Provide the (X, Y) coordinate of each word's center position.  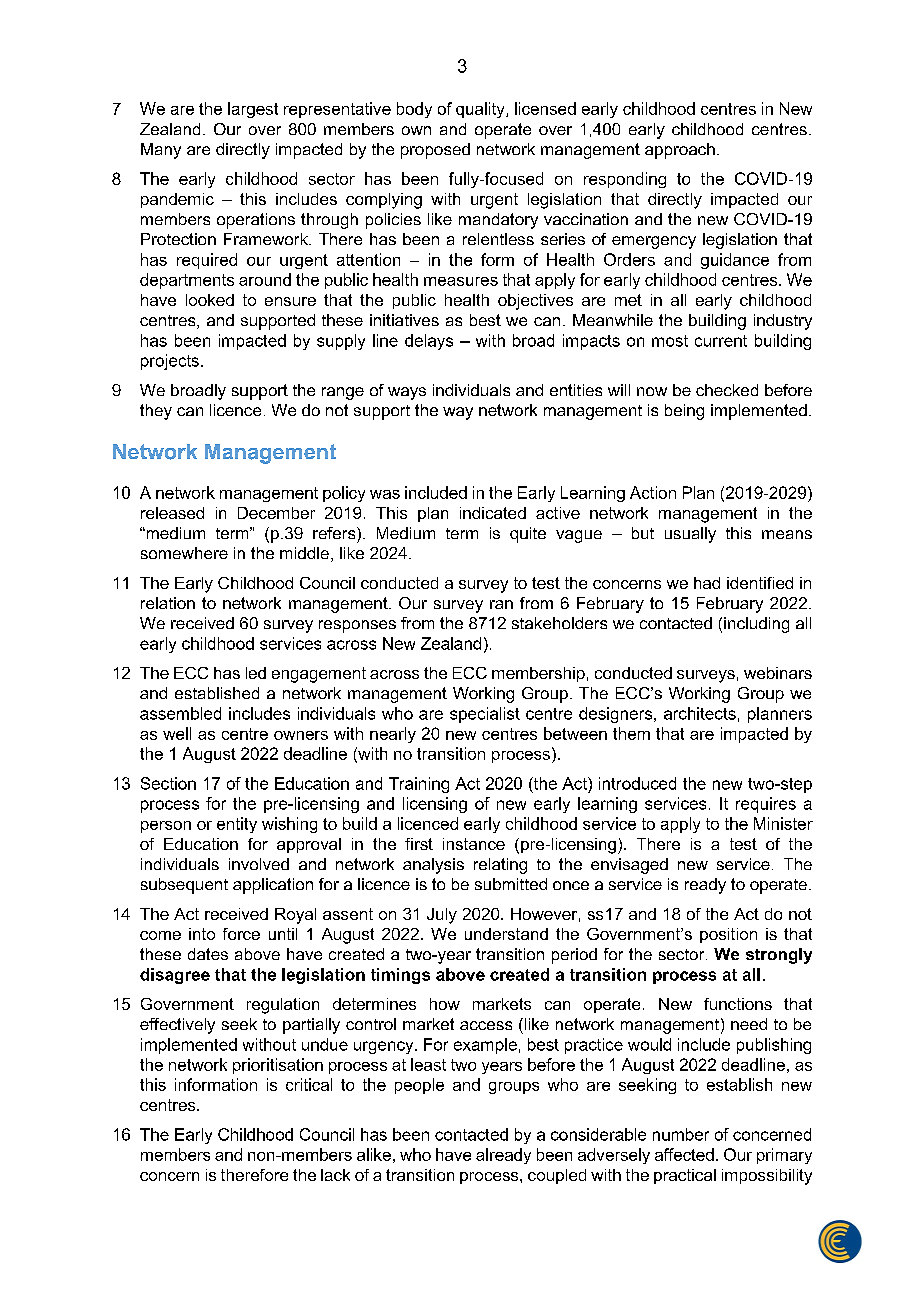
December (276, 513)
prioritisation (278, 1066)
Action (653, 492)
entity (237, 825)
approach (680, 151)
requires (766, 805)
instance (474, 844)
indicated (493, 513)
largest (253, 110)
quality (481, 110)
